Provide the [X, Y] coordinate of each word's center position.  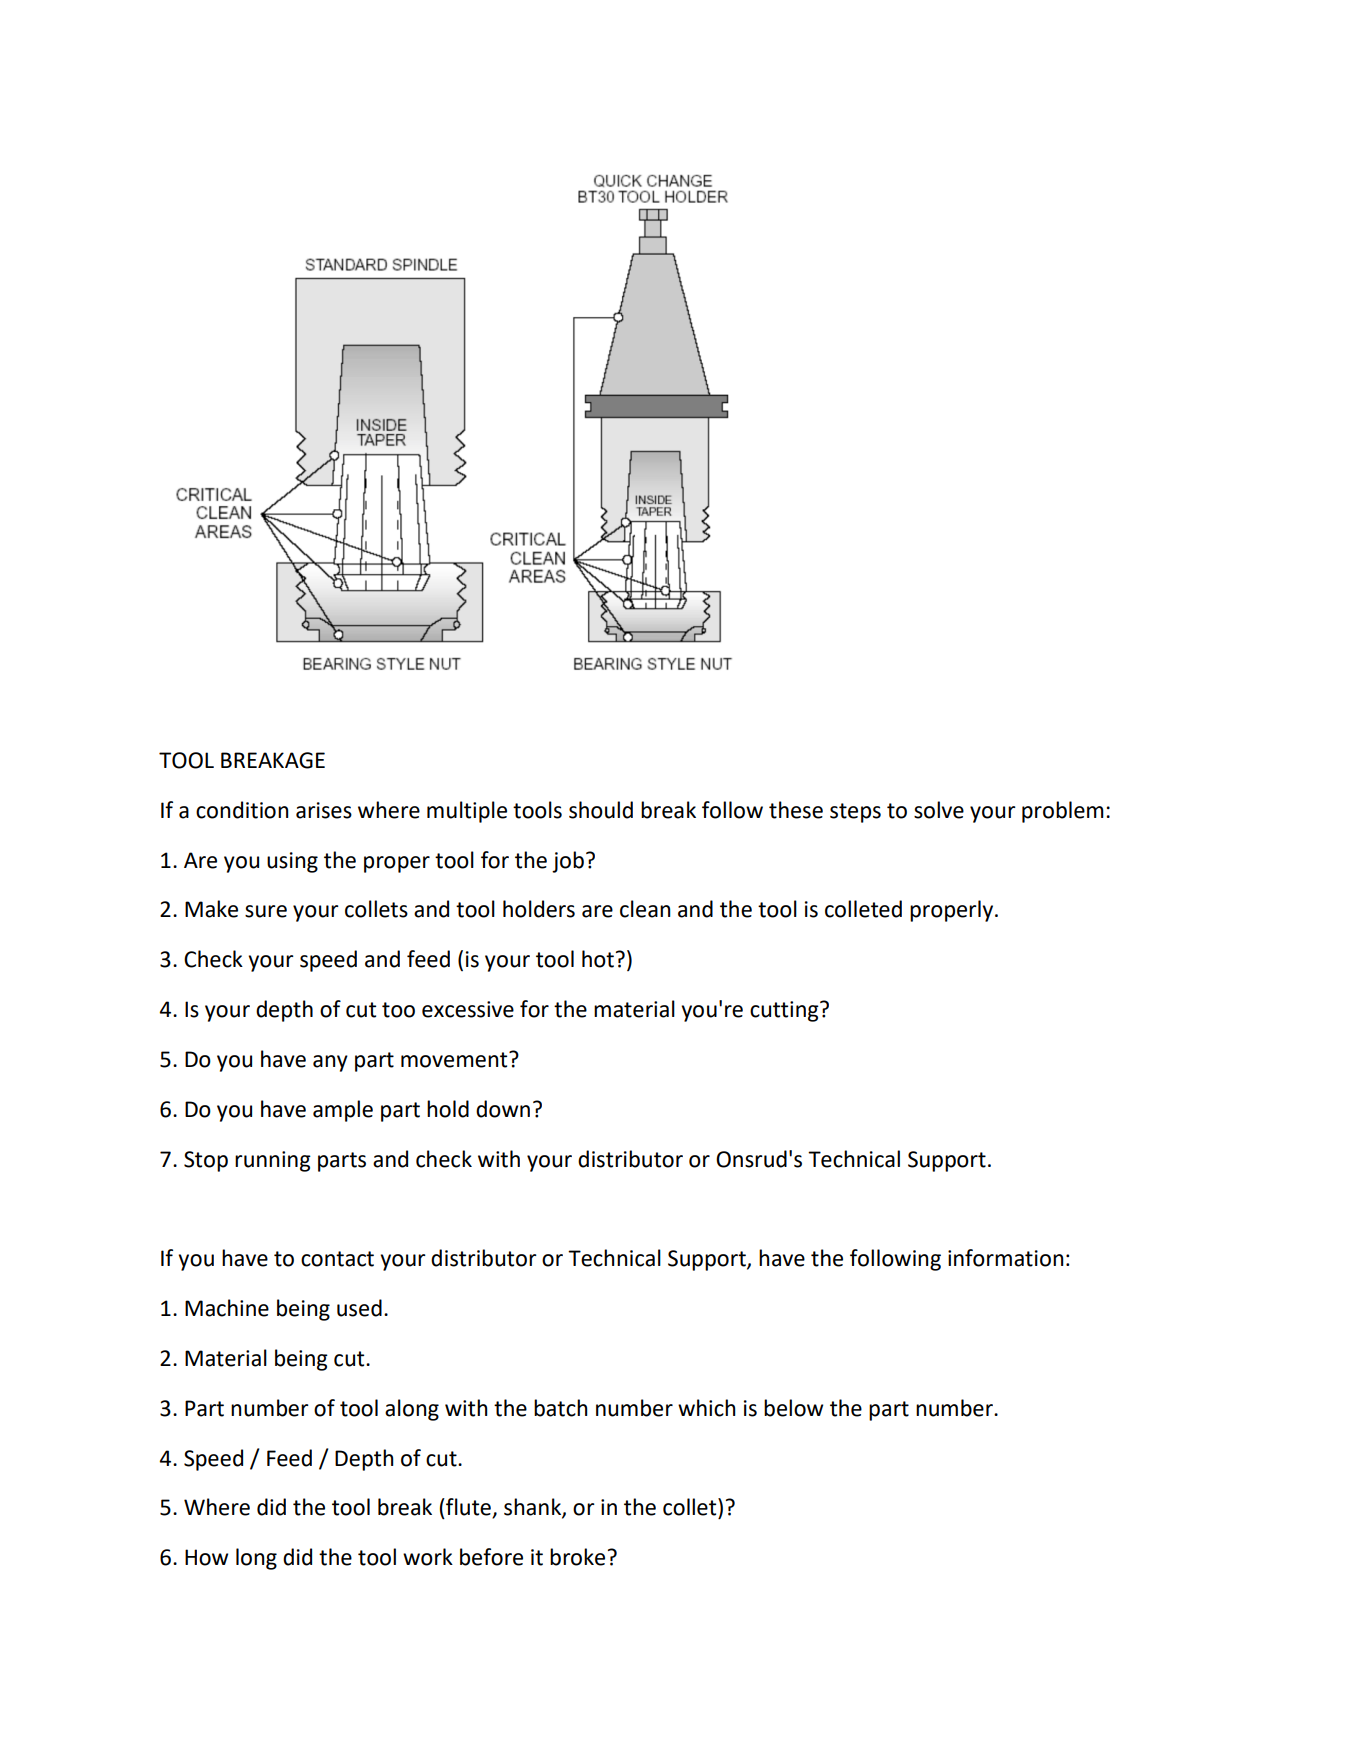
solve [939, 810]
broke [577, 1557]
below [793, 1408]
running [273, 1161]
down [503, 1109]
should [601, 810]
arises [324, 810]
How [206, 1557]
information [1006, 1258]
